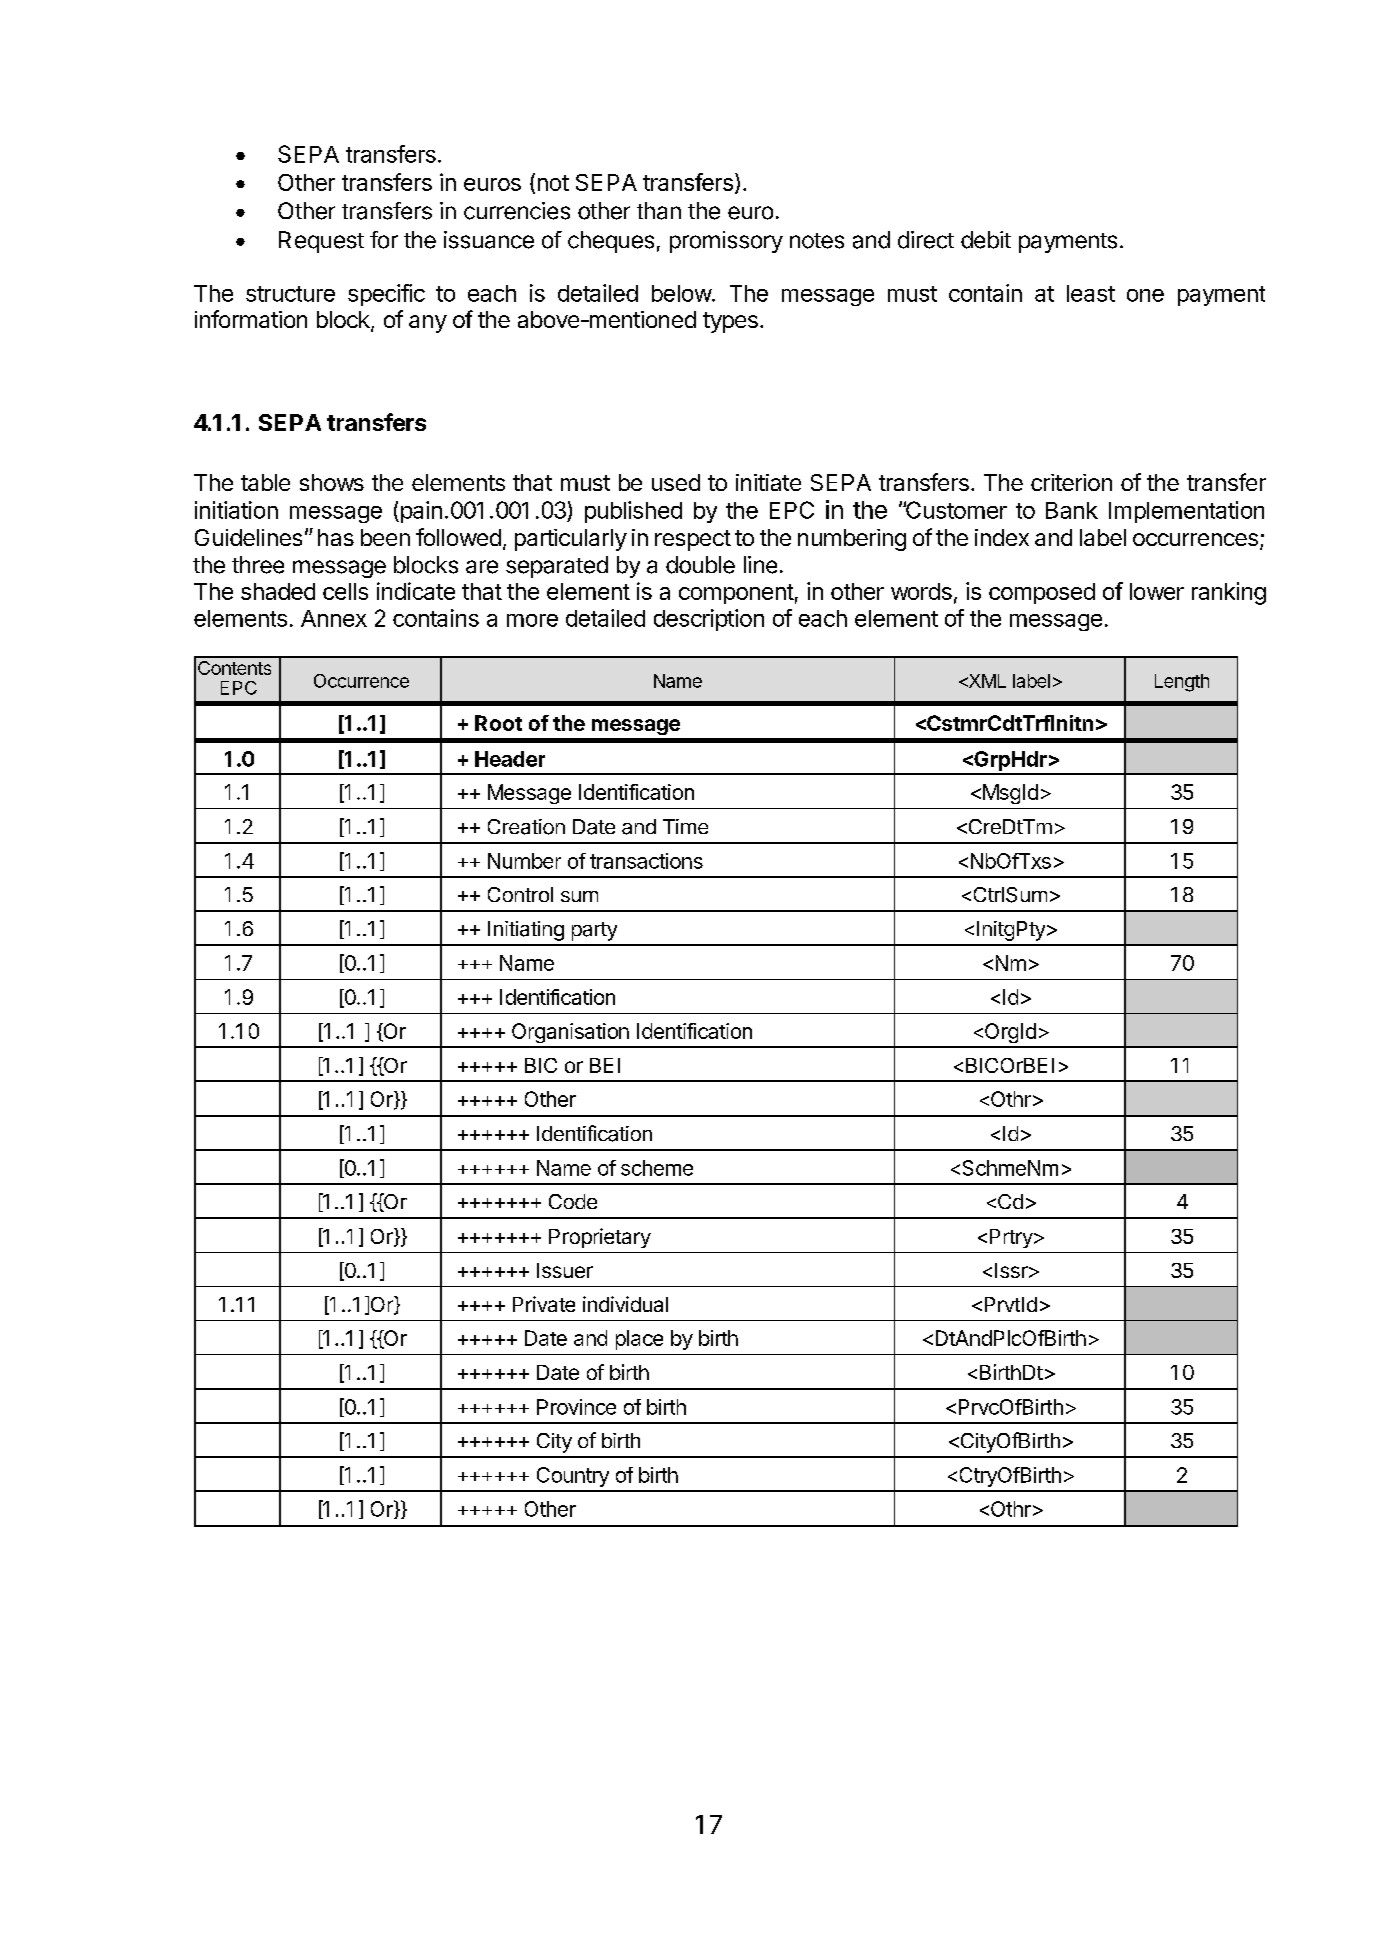  What do you see at coordinates (526, 827) in the screenshot?
I see `Creation` at bounding box center [526, 827].
